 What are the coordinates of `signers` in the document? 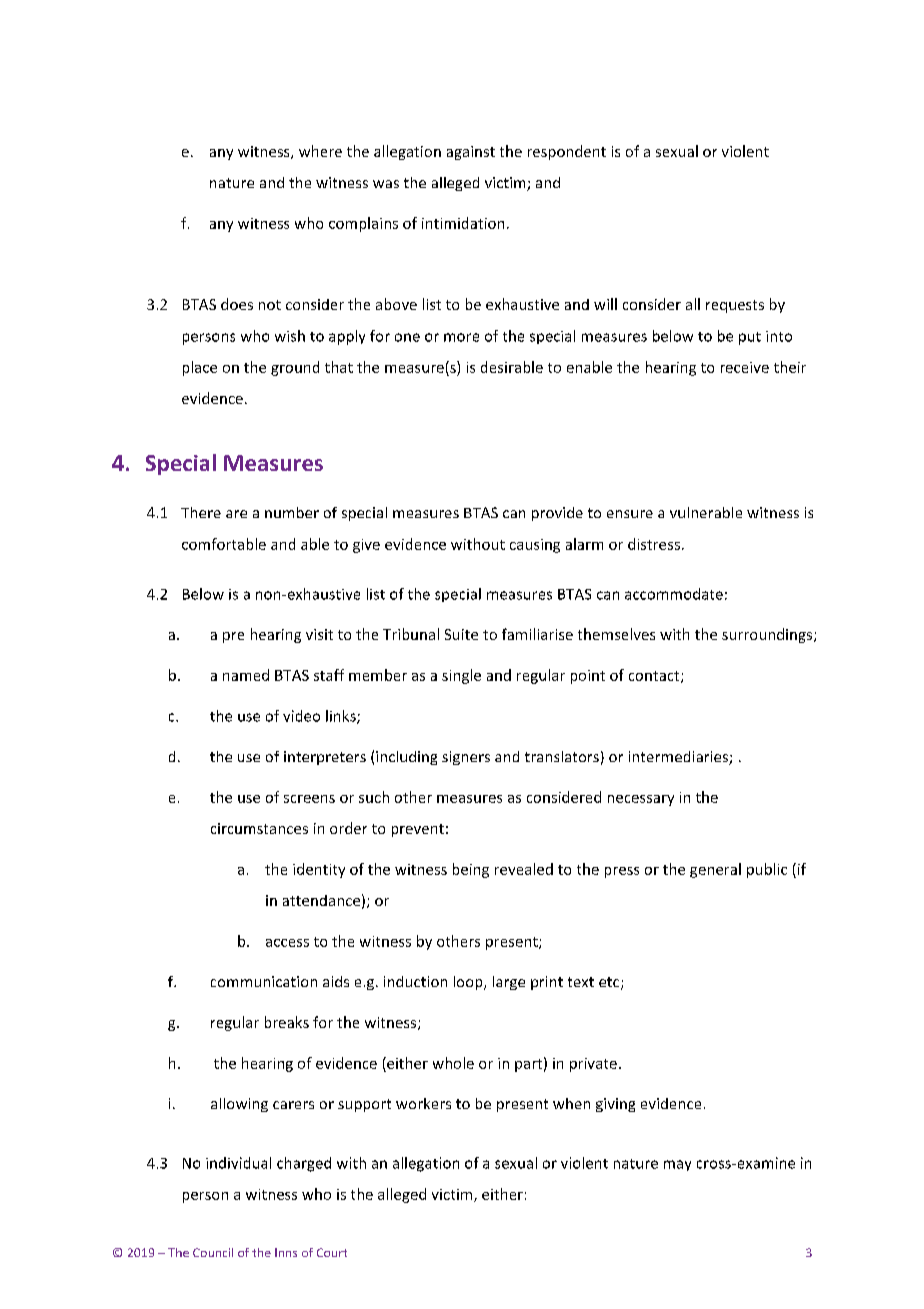 It's located at (466, 758).
